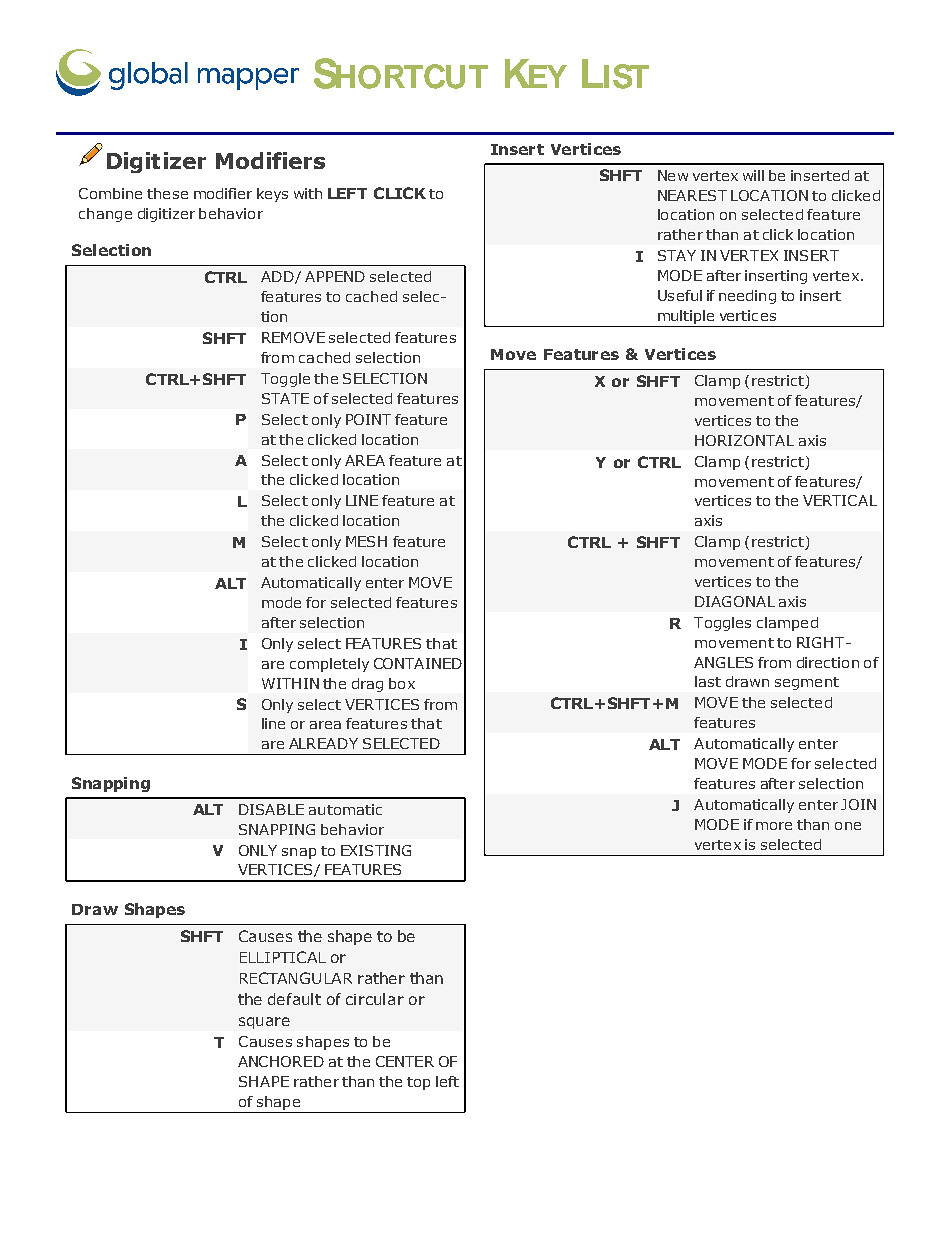  What do you see at coordinates (323, 743) in the screenshot?
I see `ALREADY` at bounding box center [323, 743].
